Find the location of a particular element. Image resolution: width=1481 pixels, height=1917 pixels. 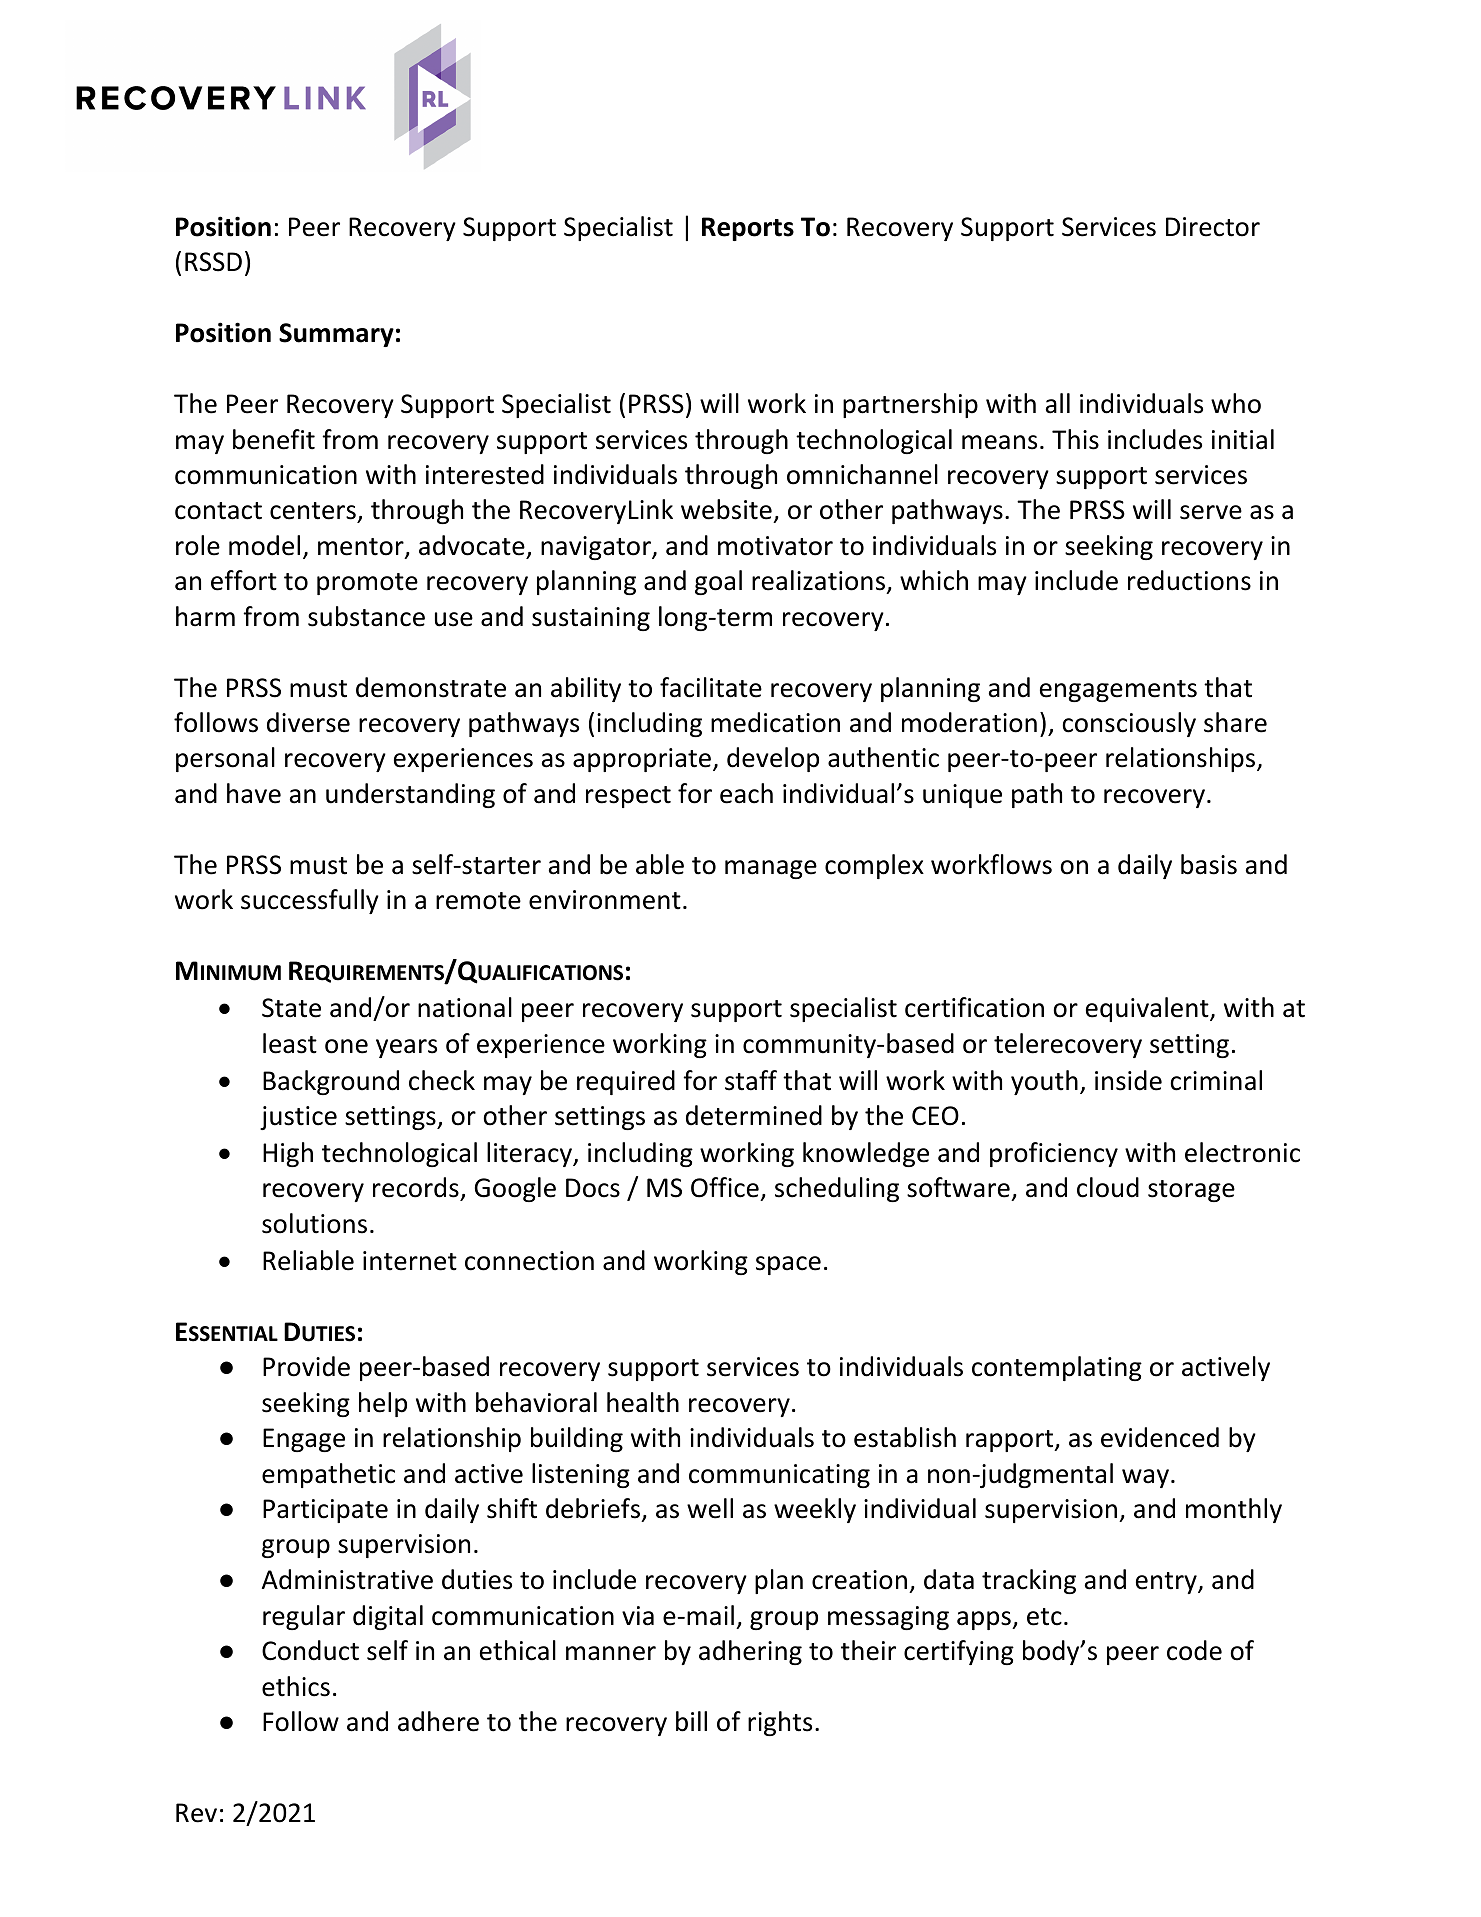

code is located at coordinates (1194, 1650).
